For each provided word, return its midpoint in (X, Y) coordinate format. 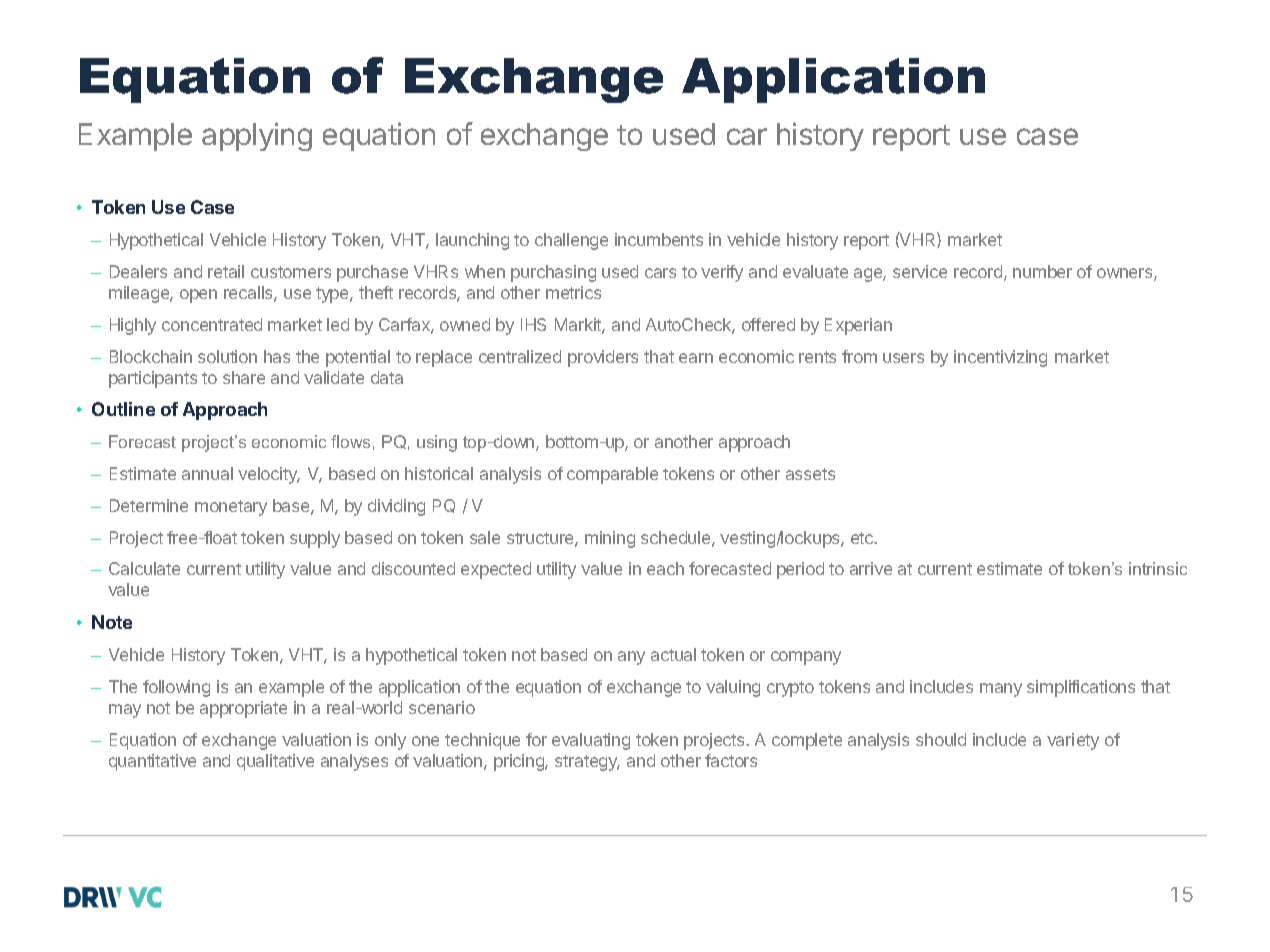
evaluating (591, 741)
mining (610, 539)
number (1042, 271)
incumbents (659, 239)
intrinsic (1158, 568)
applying (257, 136)
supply (315, 539)
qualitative (275, 762)
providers (603, 358)
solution (227, 356)
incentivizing (1000, 358)
